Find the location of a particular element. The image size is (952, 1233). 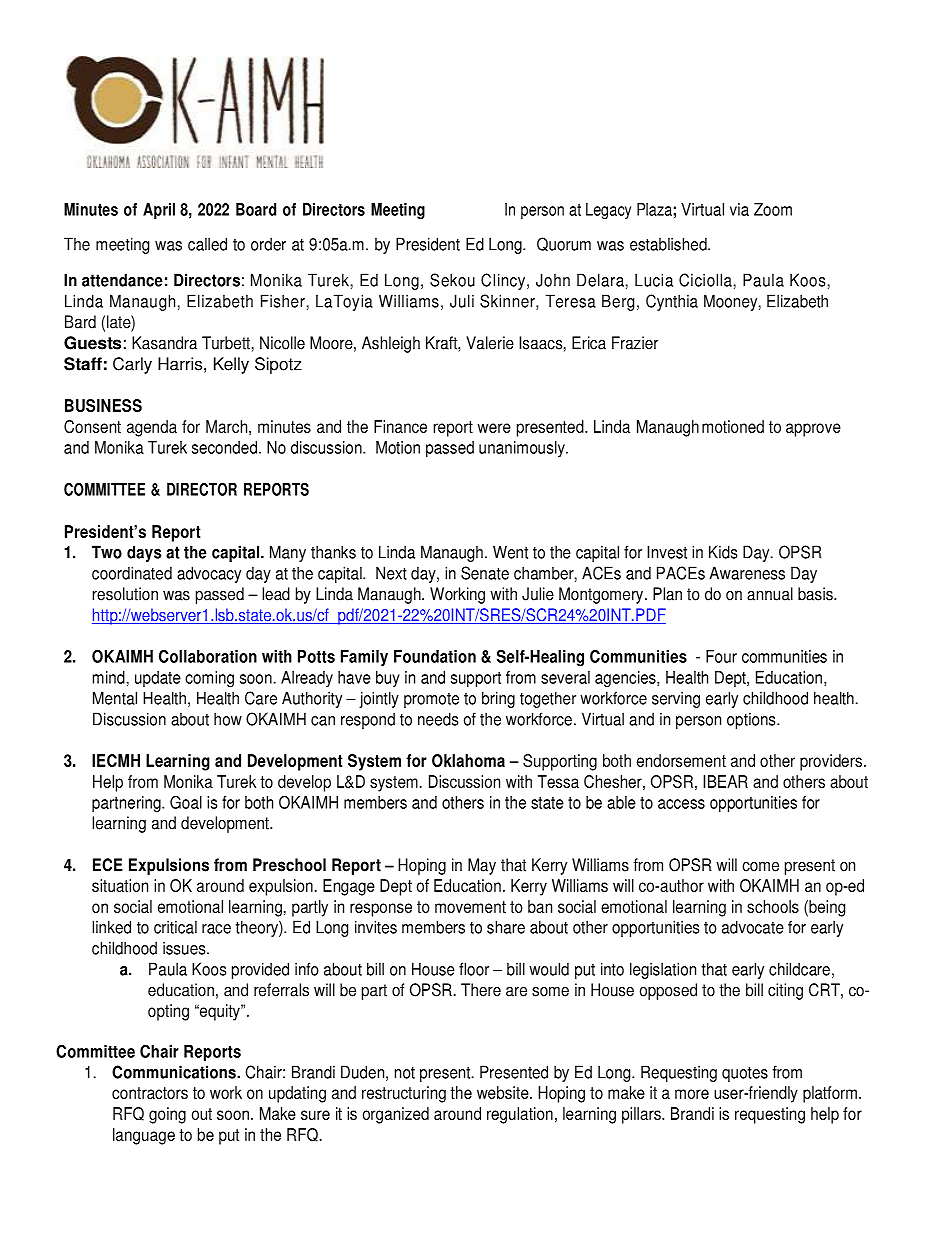

website is located at coordinates (504, 1092).
